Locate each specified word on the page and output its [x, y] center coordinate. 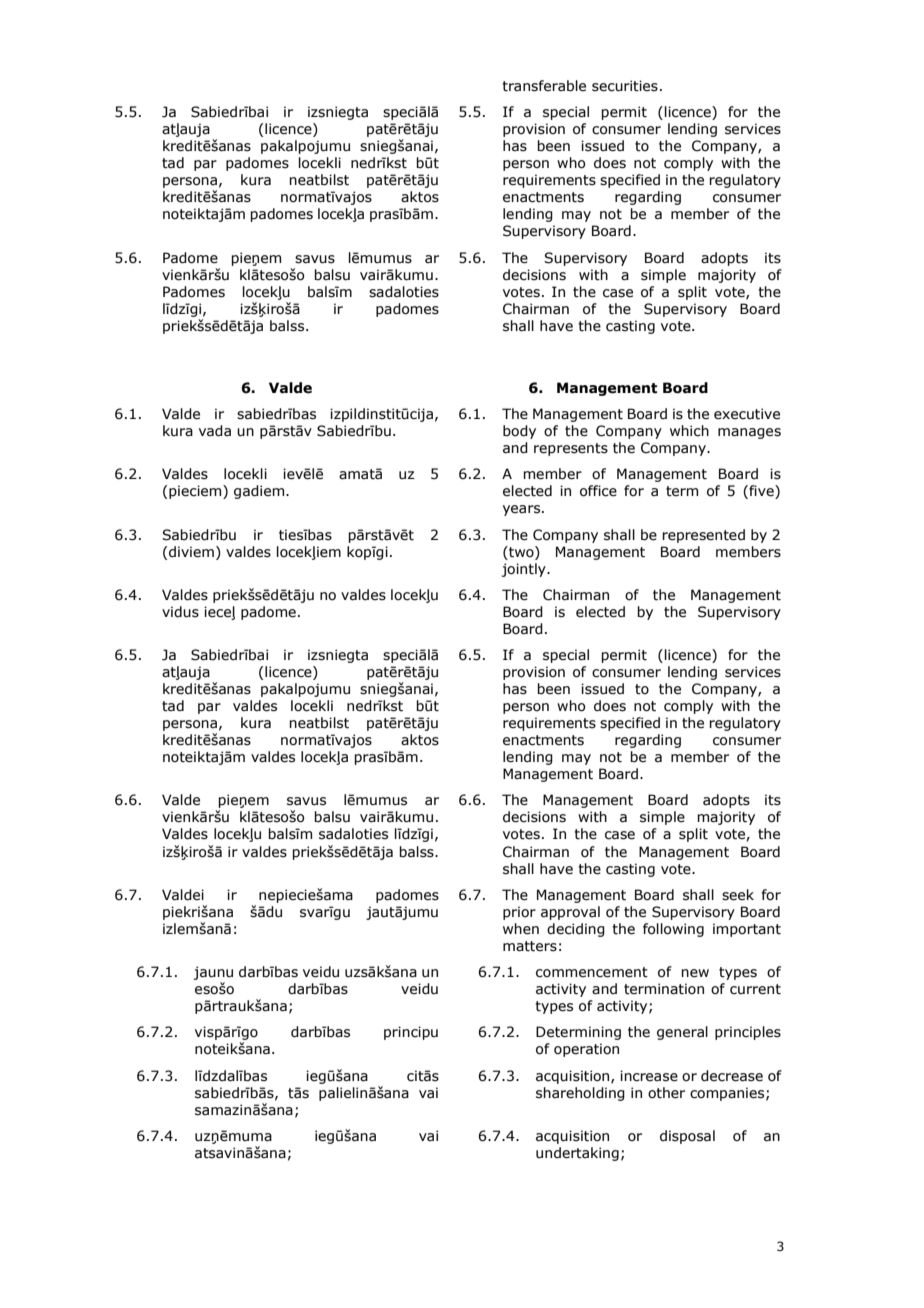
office [598, 491]
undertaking [577, 1154]
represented [703, 536]
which [689, 431]
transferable [544, 86]
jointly [525, 570]
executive [747, 414]
